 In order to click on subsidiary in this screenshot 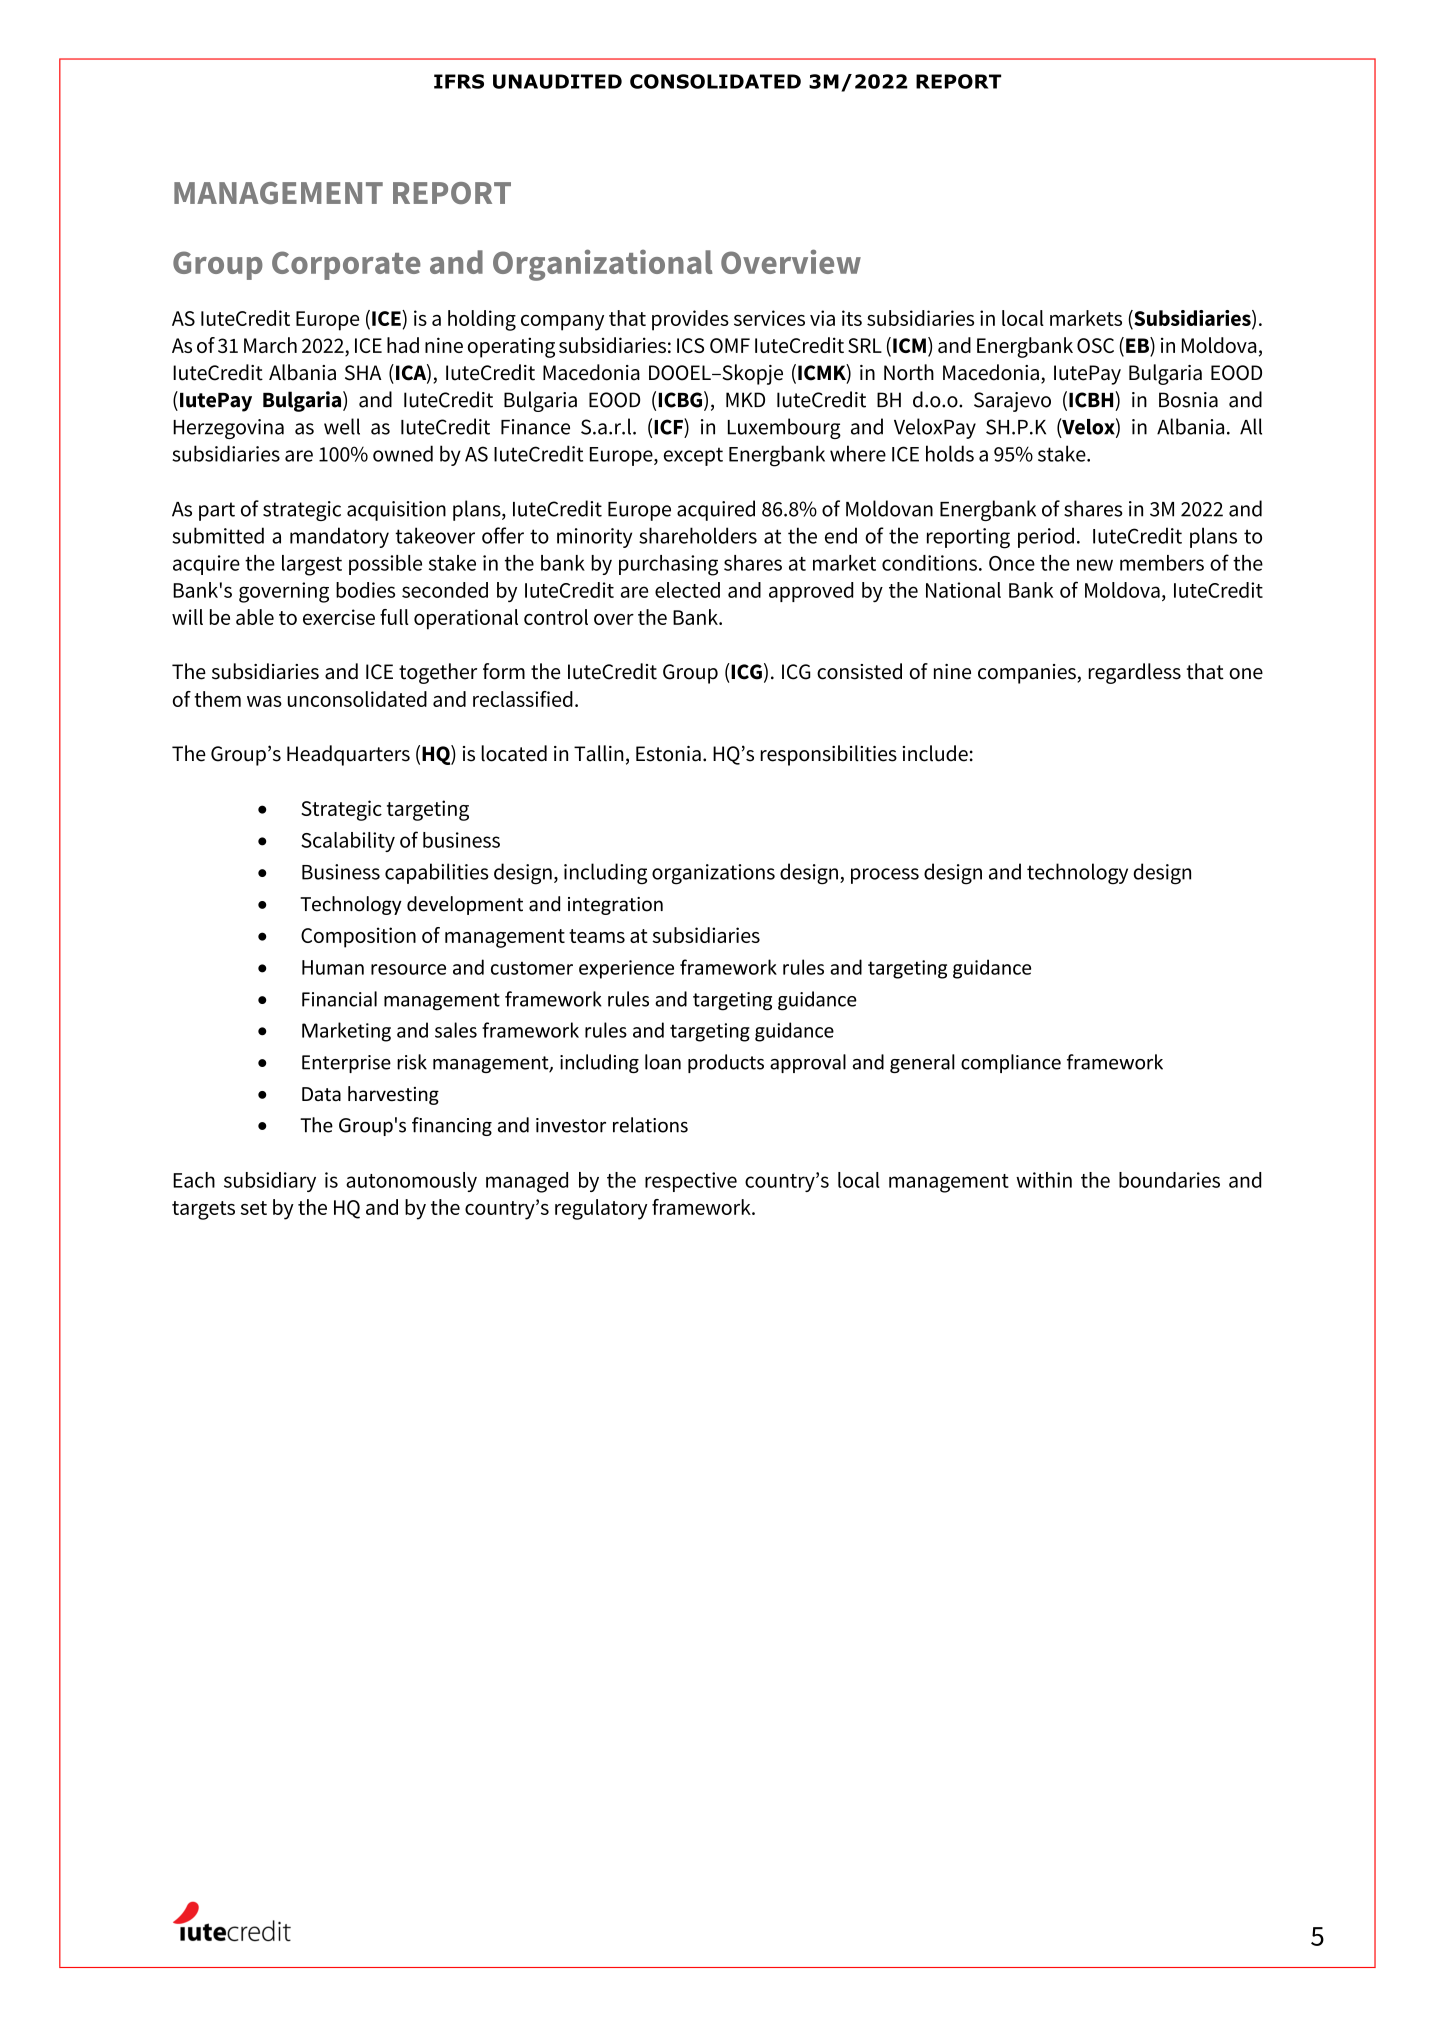, I will do `click(270, 1182)`.
